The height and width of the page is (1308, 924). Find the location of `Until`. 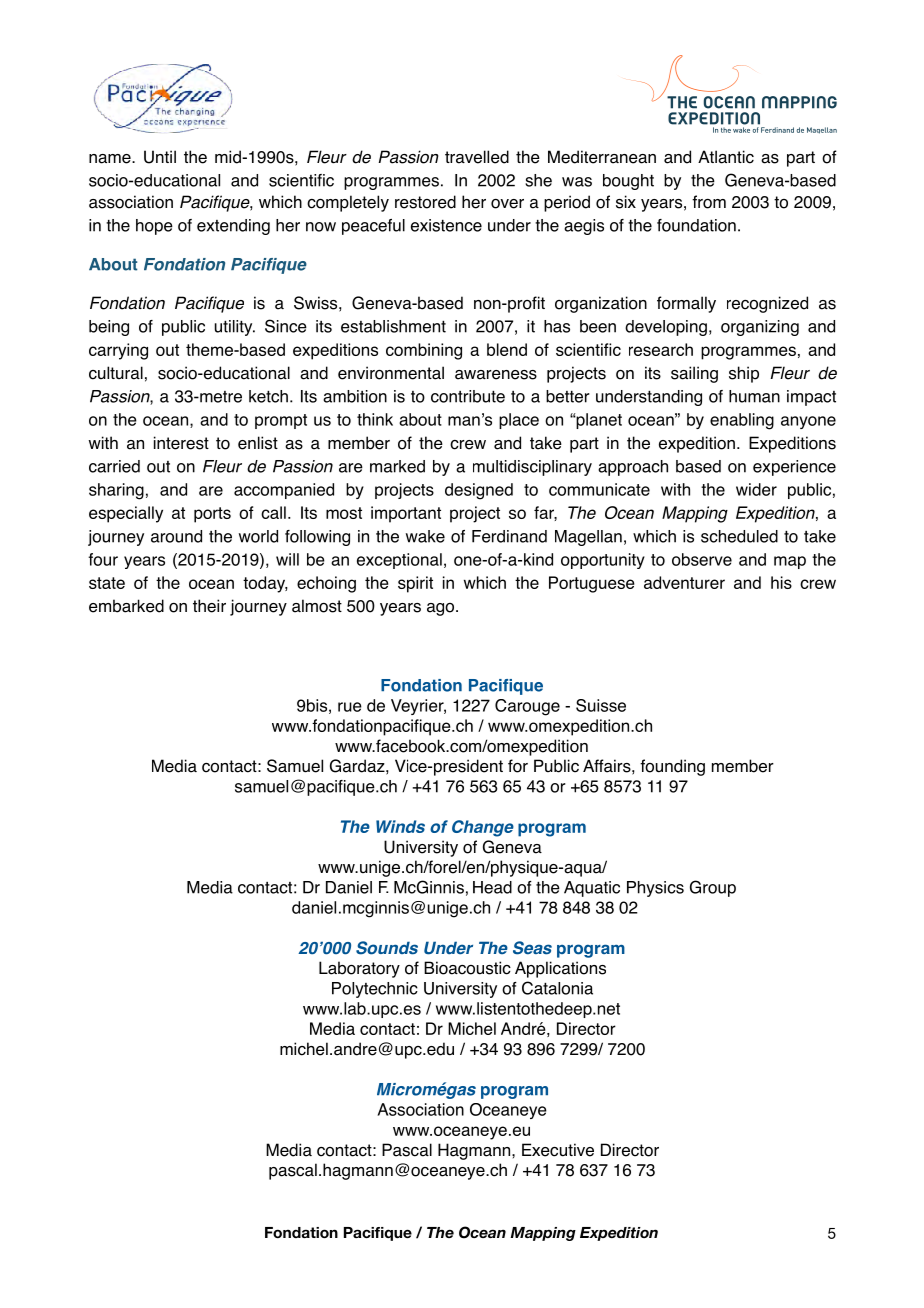

Until is located at coordinates (160, 157).
